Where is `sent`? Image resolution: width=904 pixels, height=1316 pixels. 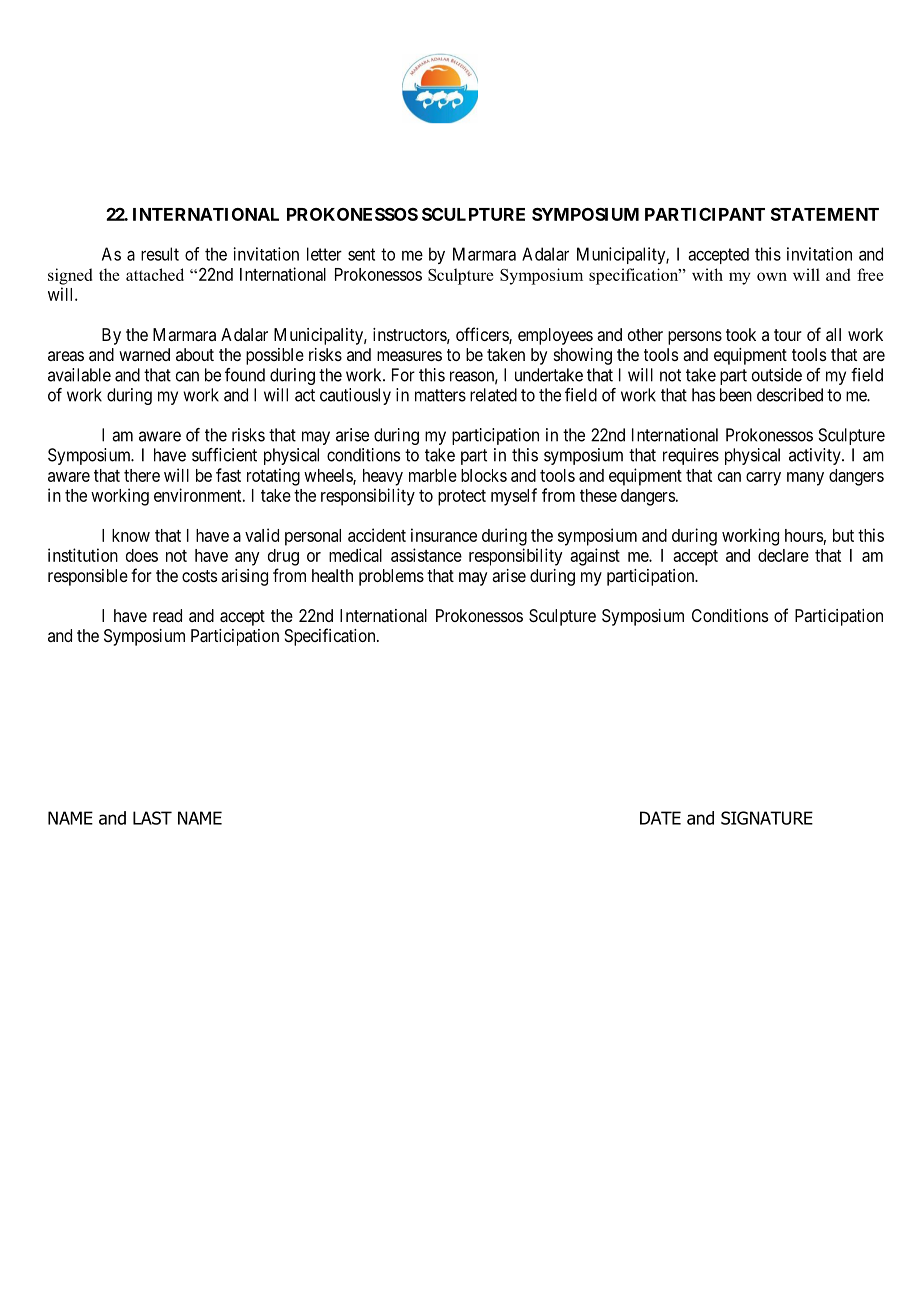
sent is located at coordinates (361, 254).
